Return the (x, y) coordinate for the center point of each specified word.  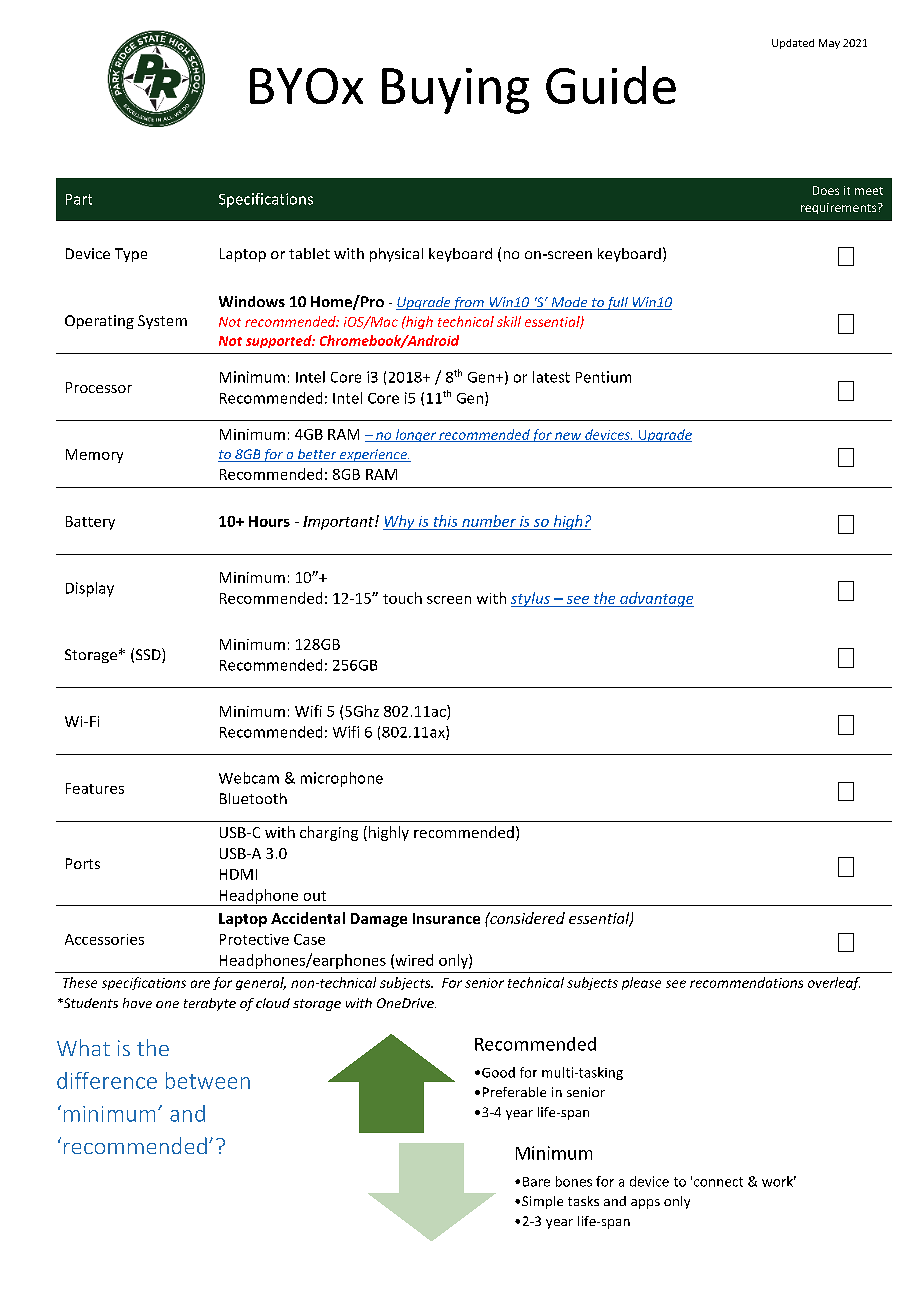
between (208, 1080)
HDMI (238, 874)
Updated (793, 44)
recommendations (746, 982)
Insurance (446, 918)
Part (79, 199)
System (162, 322)
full (617, 303)
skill (509, 321)
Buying (455, 91)
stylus (531, 599)
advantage (656, 599)
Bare (536, 1182)
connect (718, 1182)
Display (90, 589)
